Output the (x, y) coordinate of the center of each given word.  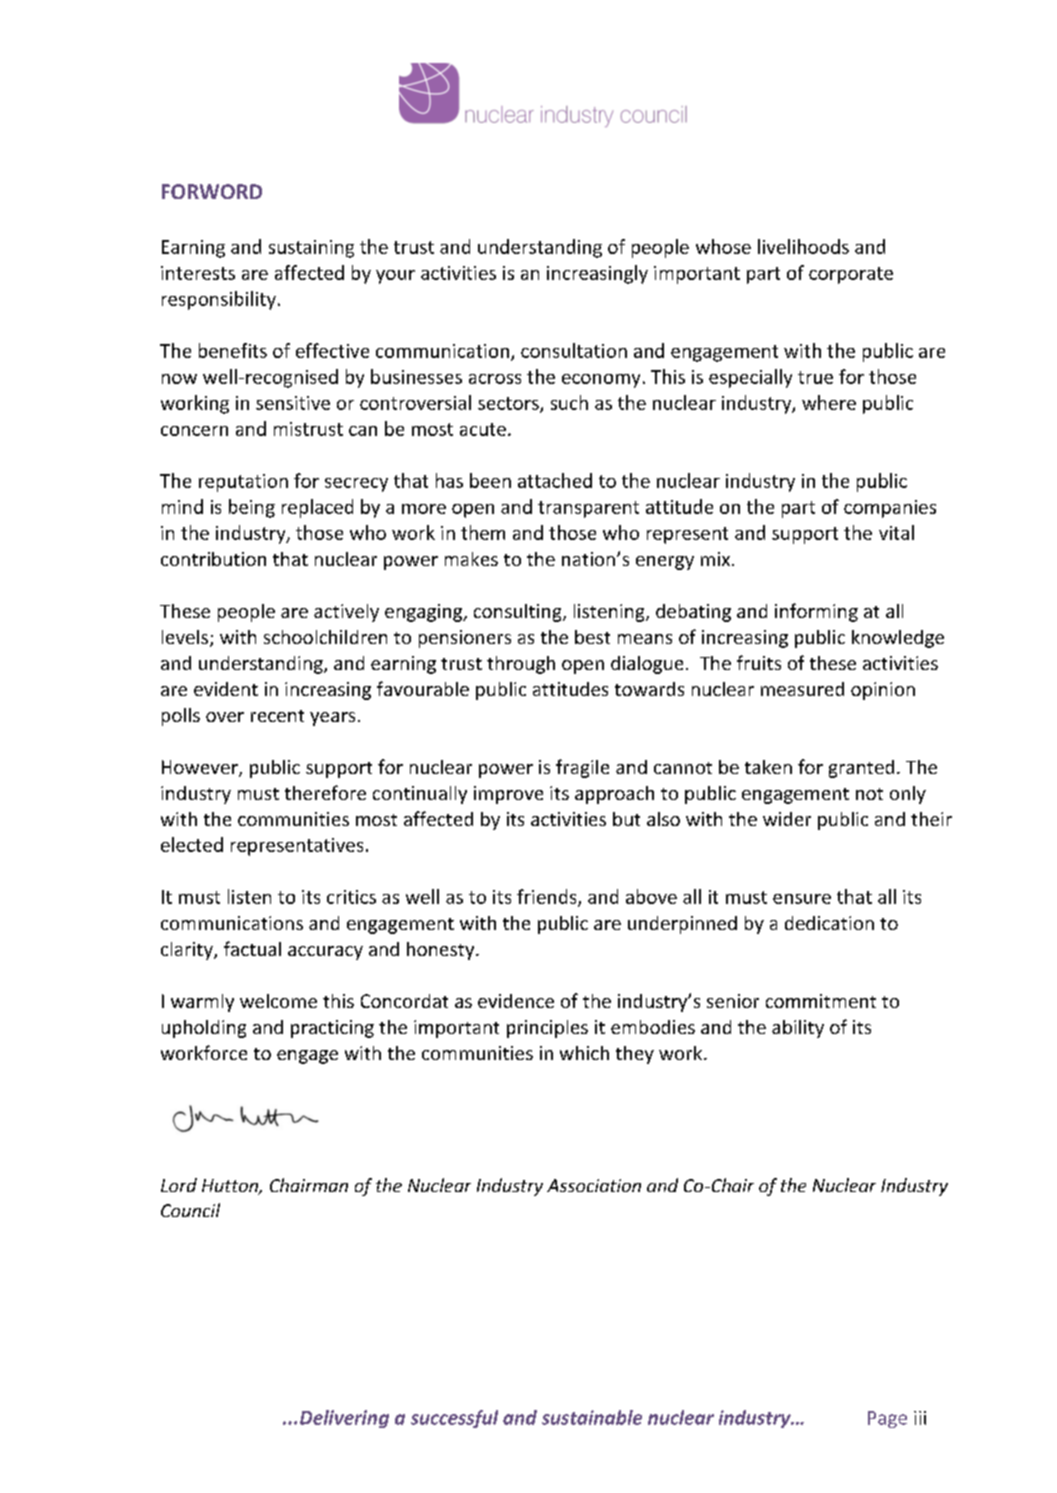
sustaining (311, 249)
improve (508, 795)
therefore (325, 792)
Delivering (344, 1419)
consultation (574, 350)
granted (861, 769)
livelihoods (803, 246)
